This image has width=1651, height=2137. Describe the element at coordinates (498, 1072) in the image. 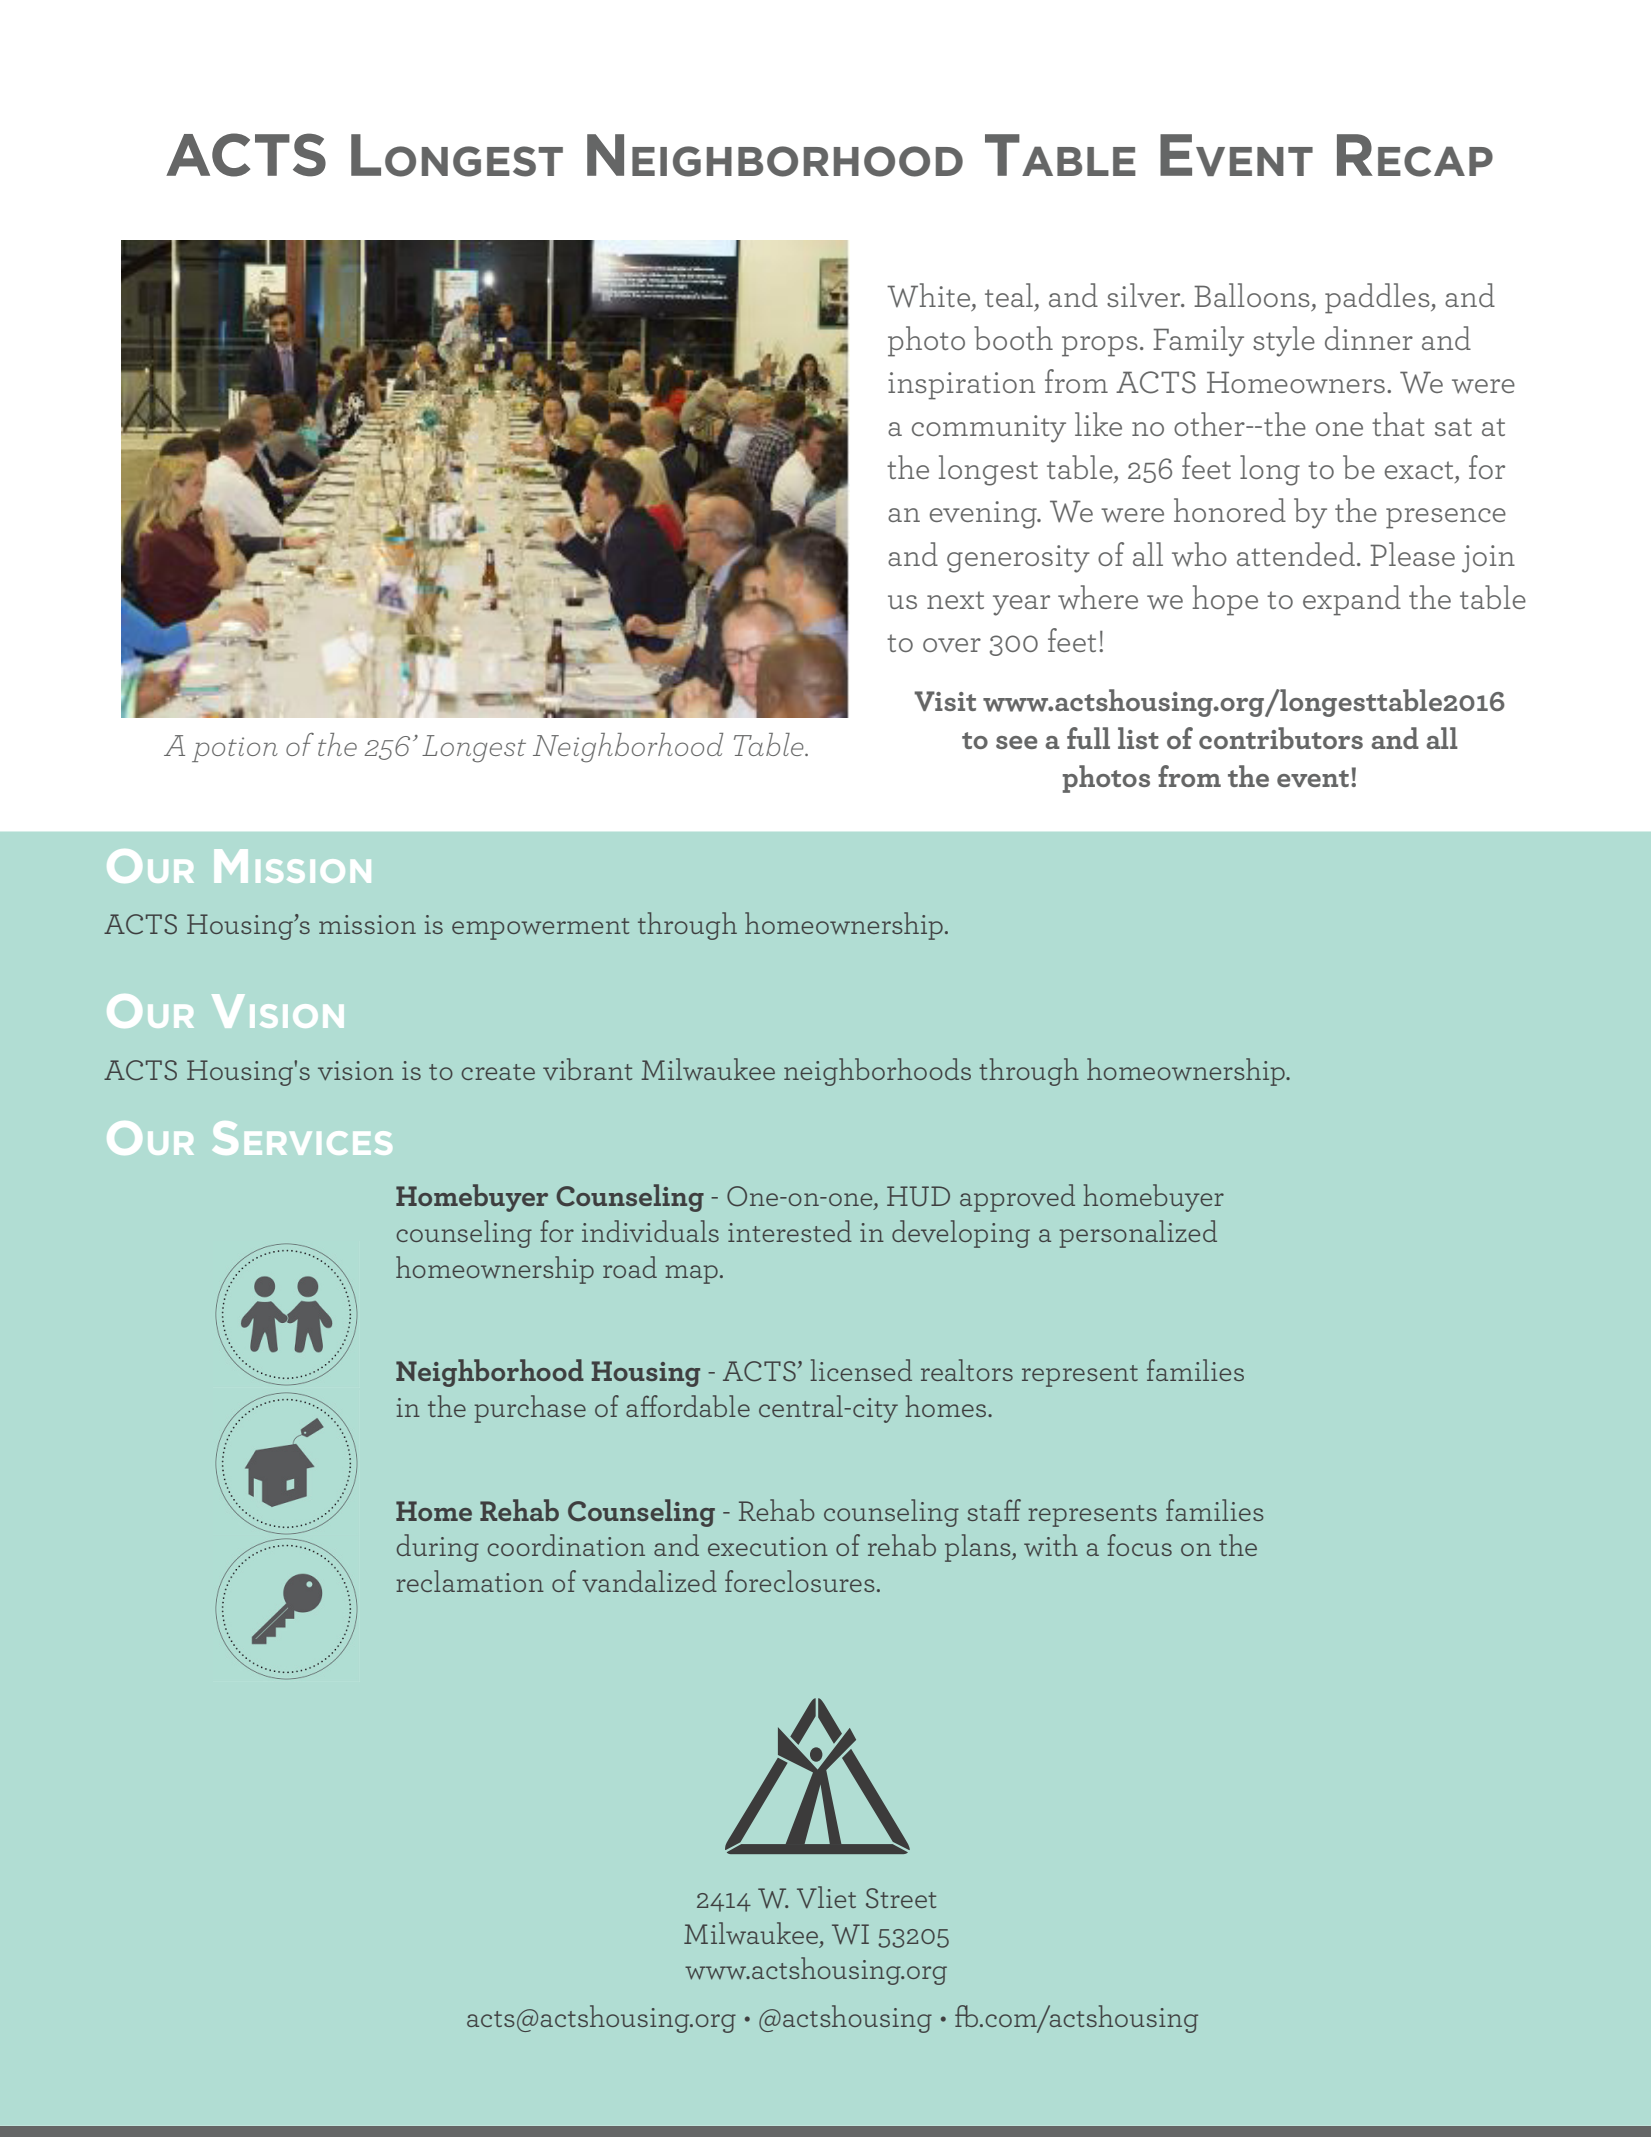

I see `create` at that location.
